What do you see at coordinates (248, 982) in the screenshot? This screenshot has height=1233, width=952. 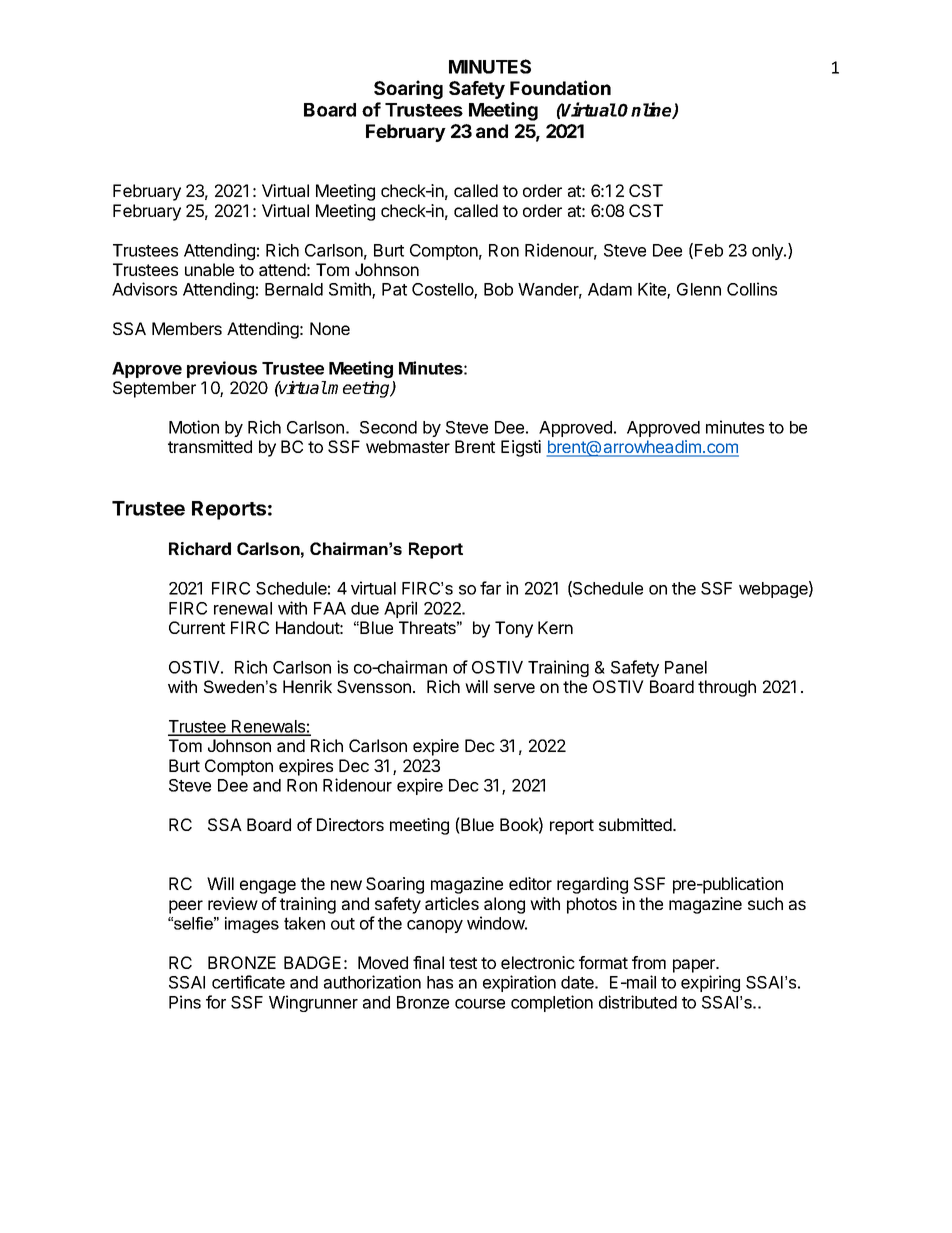 I see `certificate` at bounding box center [248, 982].
